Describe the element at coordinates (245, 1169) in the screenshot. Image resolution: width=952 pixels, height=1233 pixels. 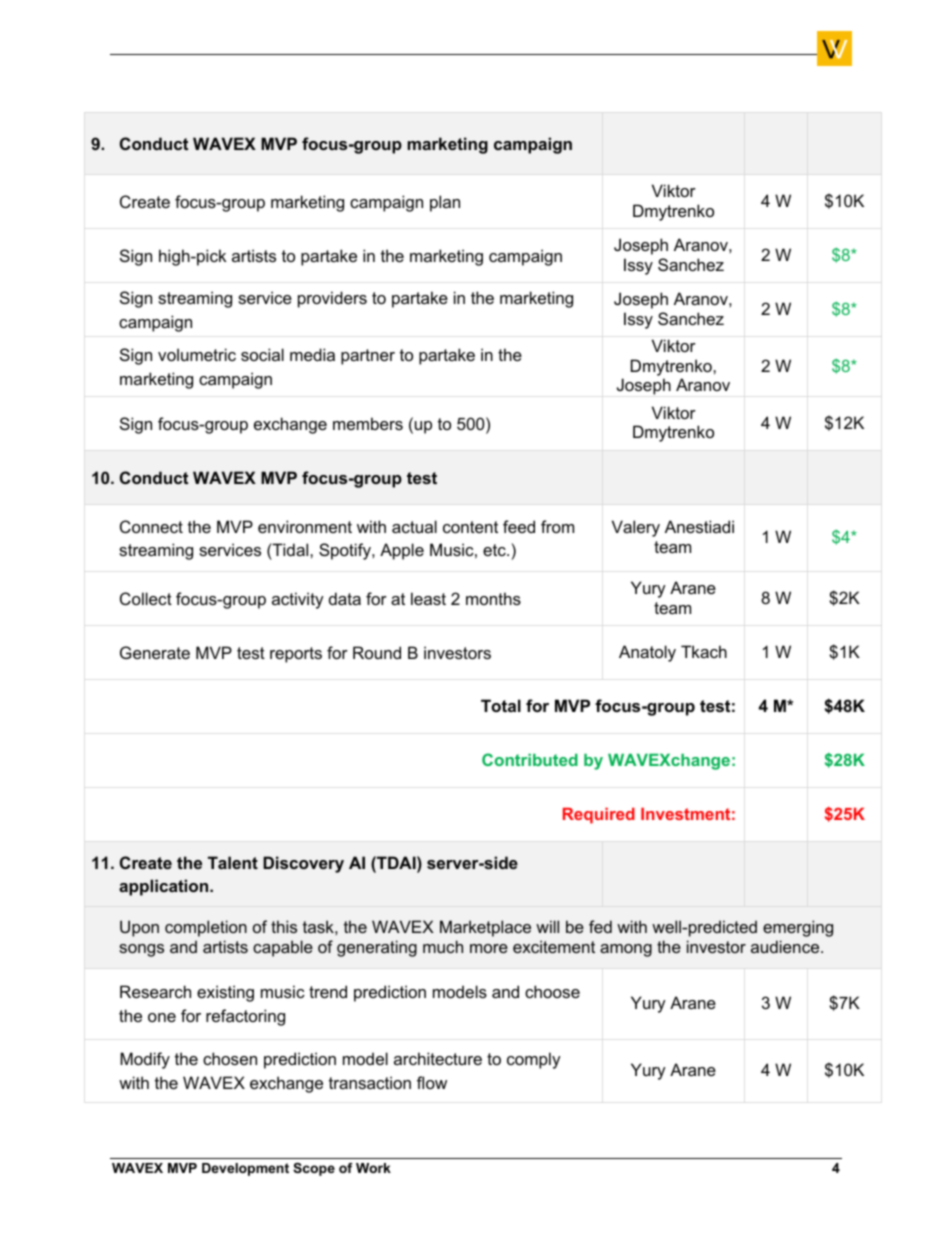
I see `Development` at that location.
